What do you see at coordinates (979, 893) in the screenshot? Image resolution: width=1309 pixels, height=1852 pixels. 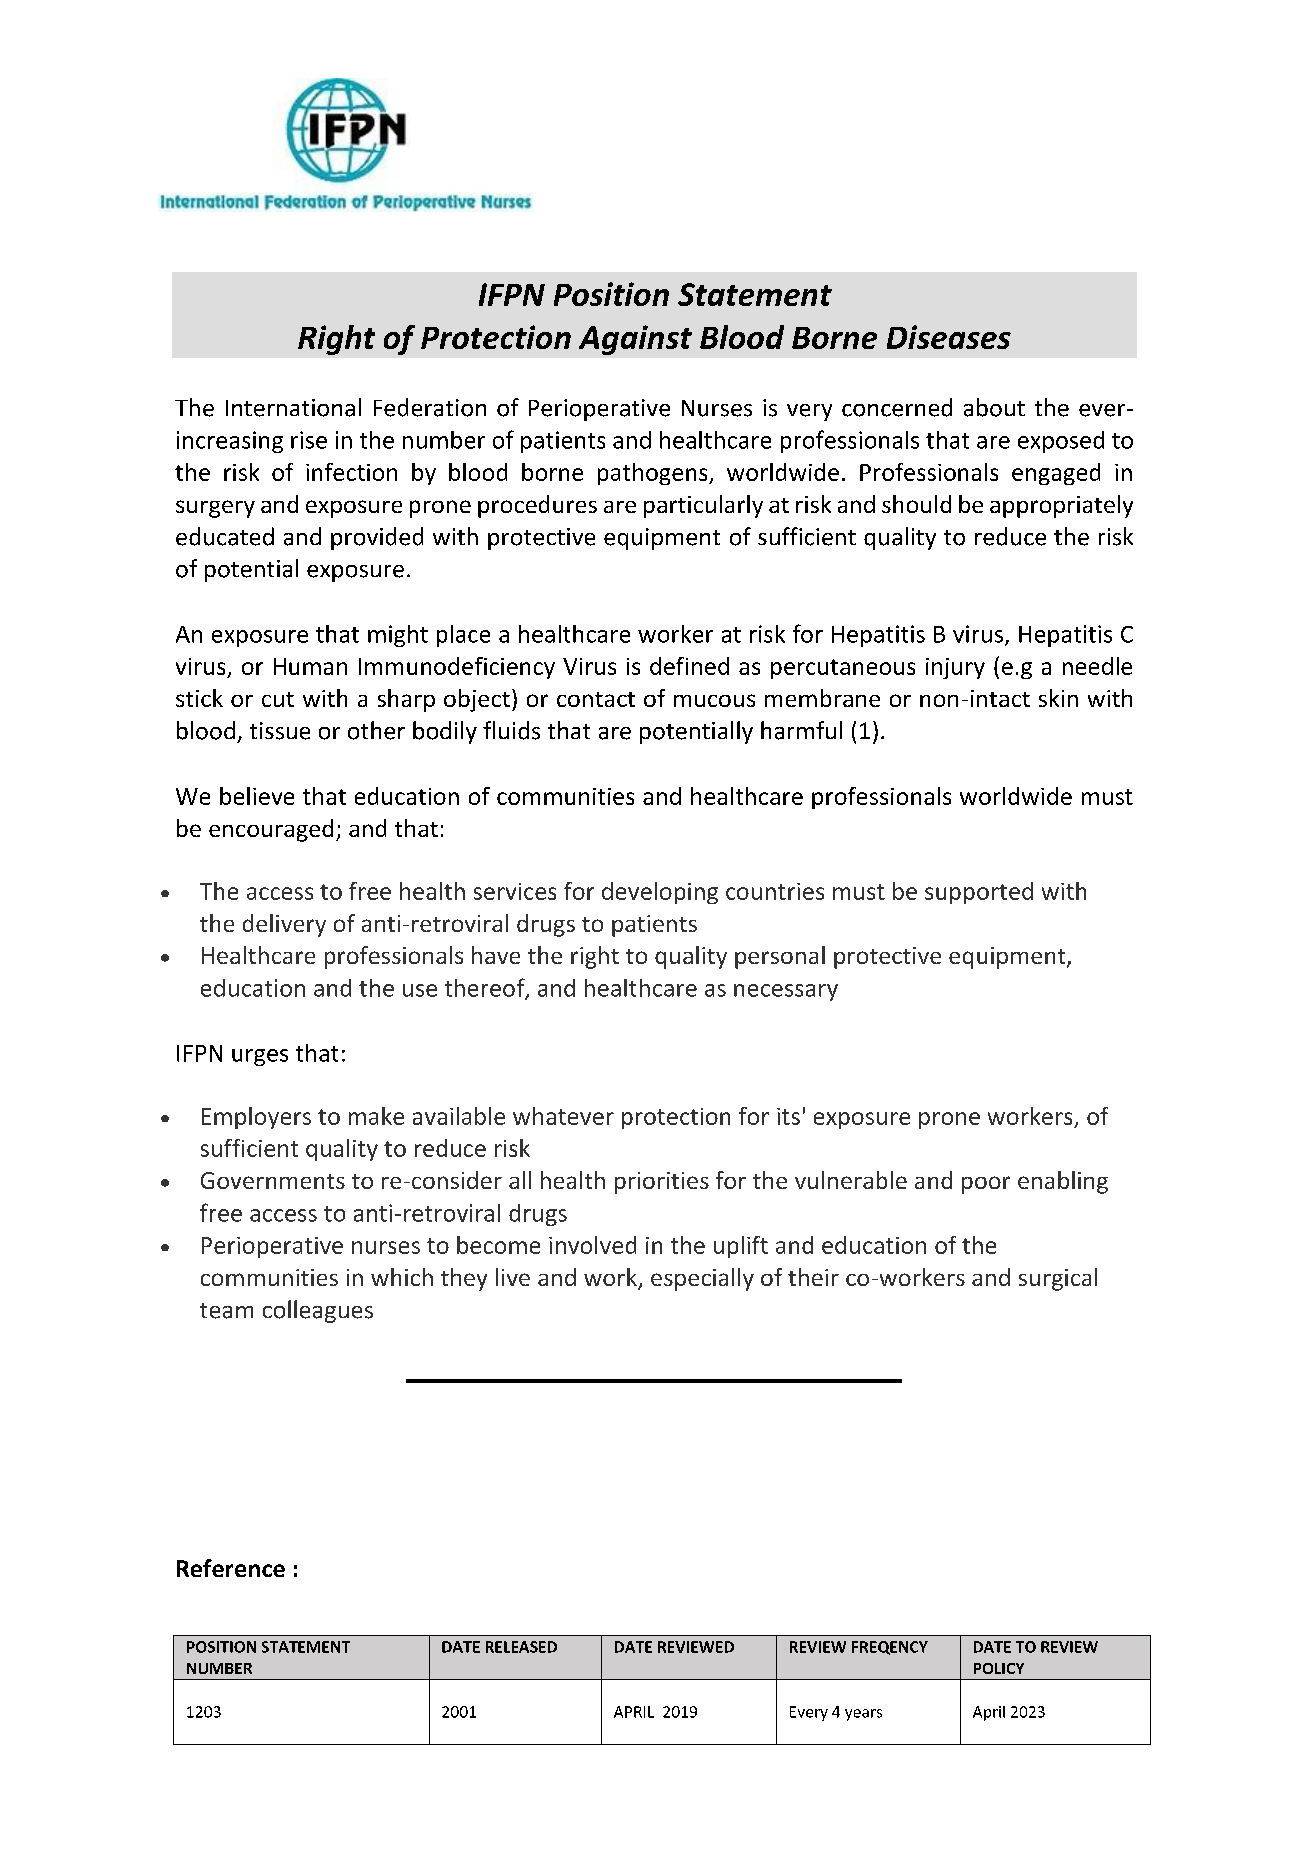 I see `supported` at bounding box center [979, 893].
